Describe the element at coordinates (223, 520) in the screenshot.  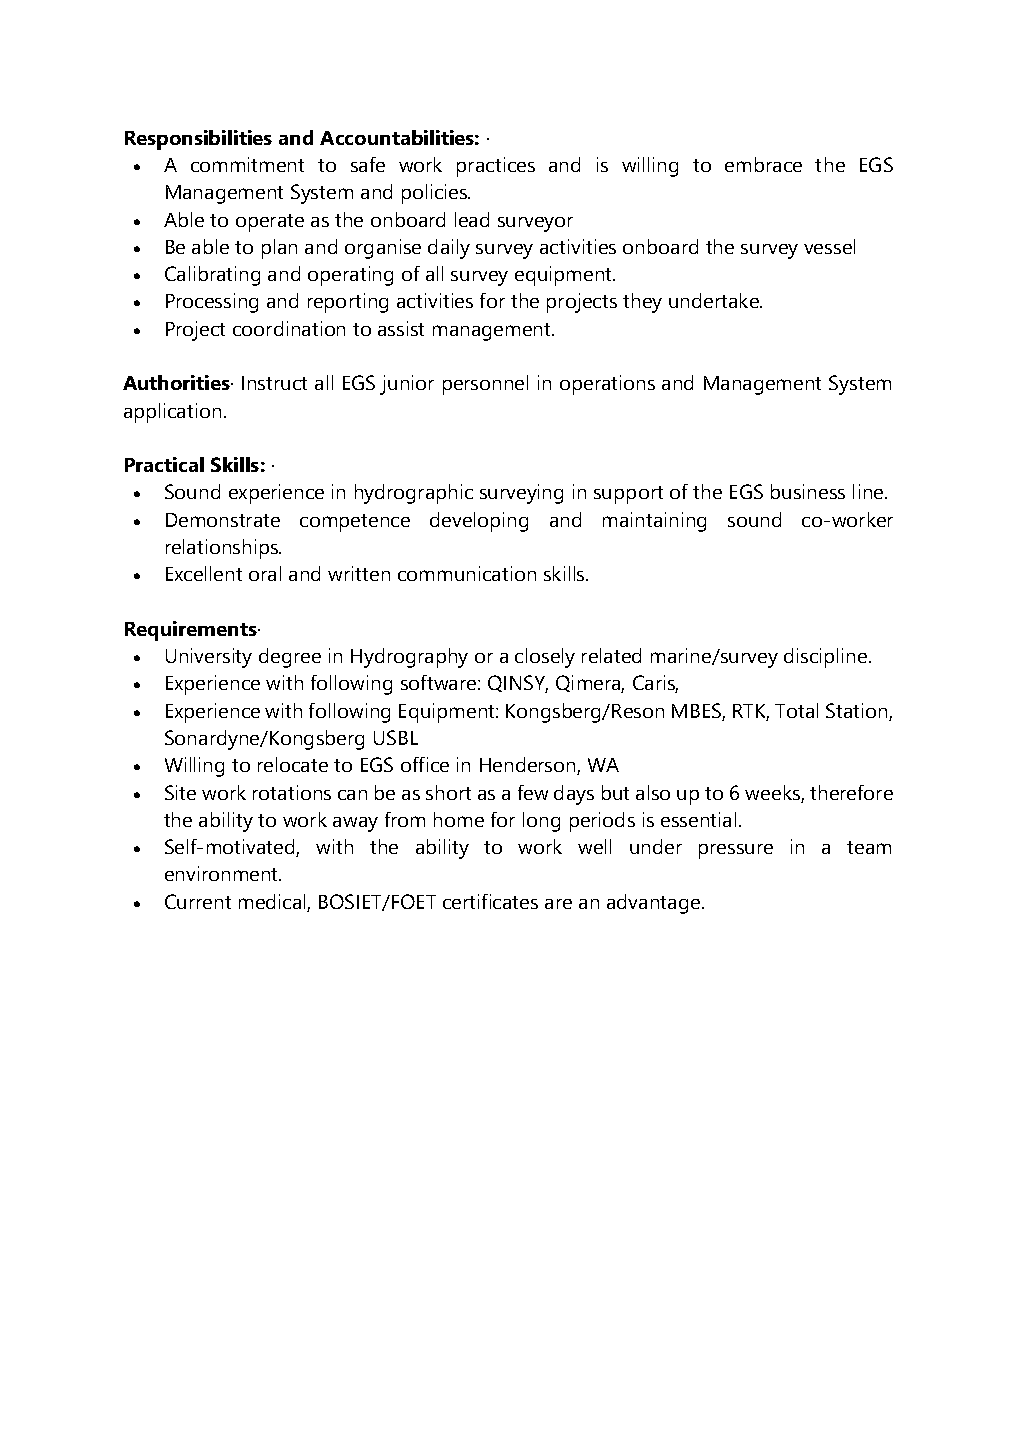
I see `Demonstrate` at that location.
